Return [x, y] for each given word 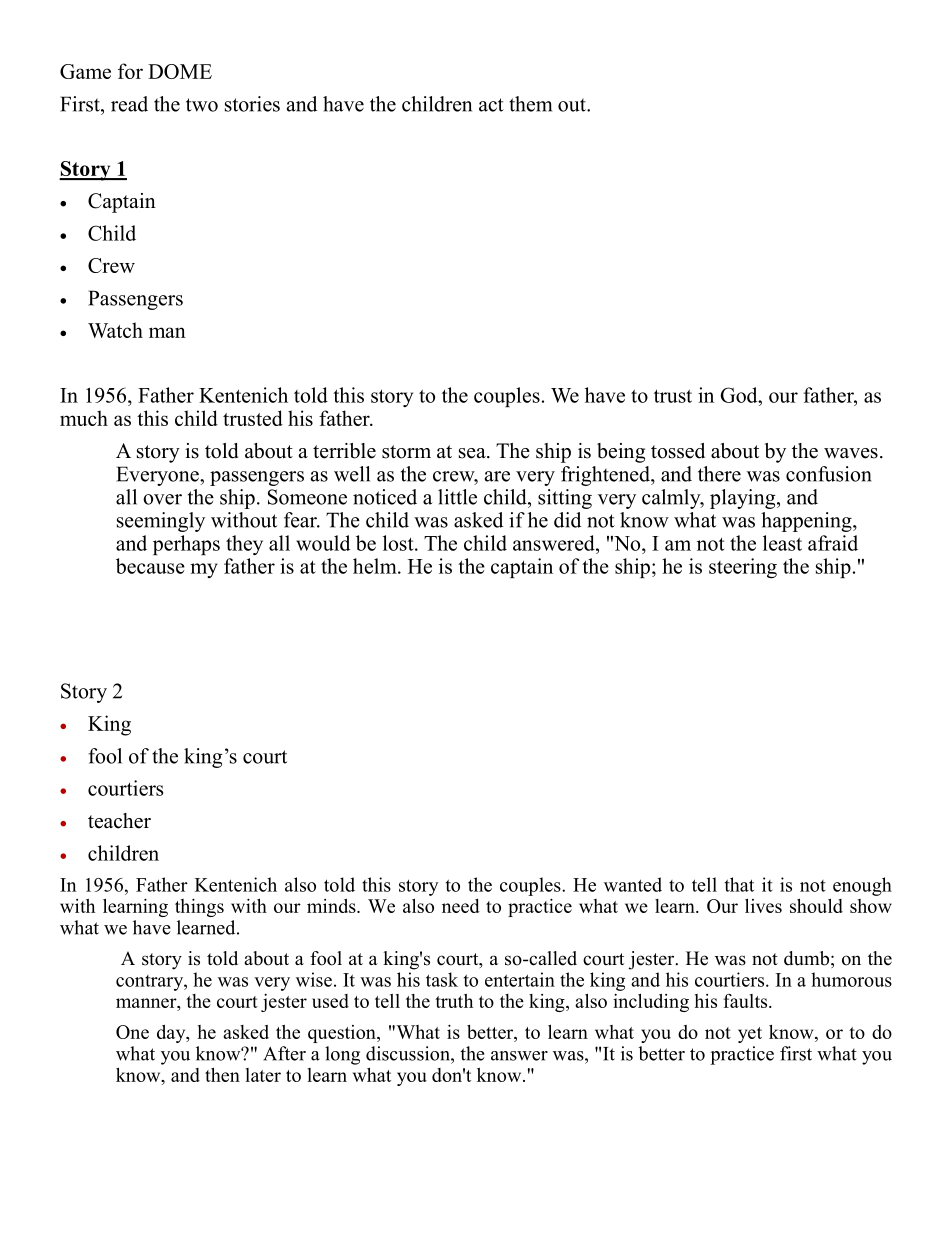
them [530, 104]
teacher [119, 821]
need [461, 906]
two [202, 105]
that [739, 884]
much [84, 418]
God [740, 395]
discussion [409, 1053]
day [172, 1034]
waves [851, 453]
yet [750, 1035]
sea [473, 453]
